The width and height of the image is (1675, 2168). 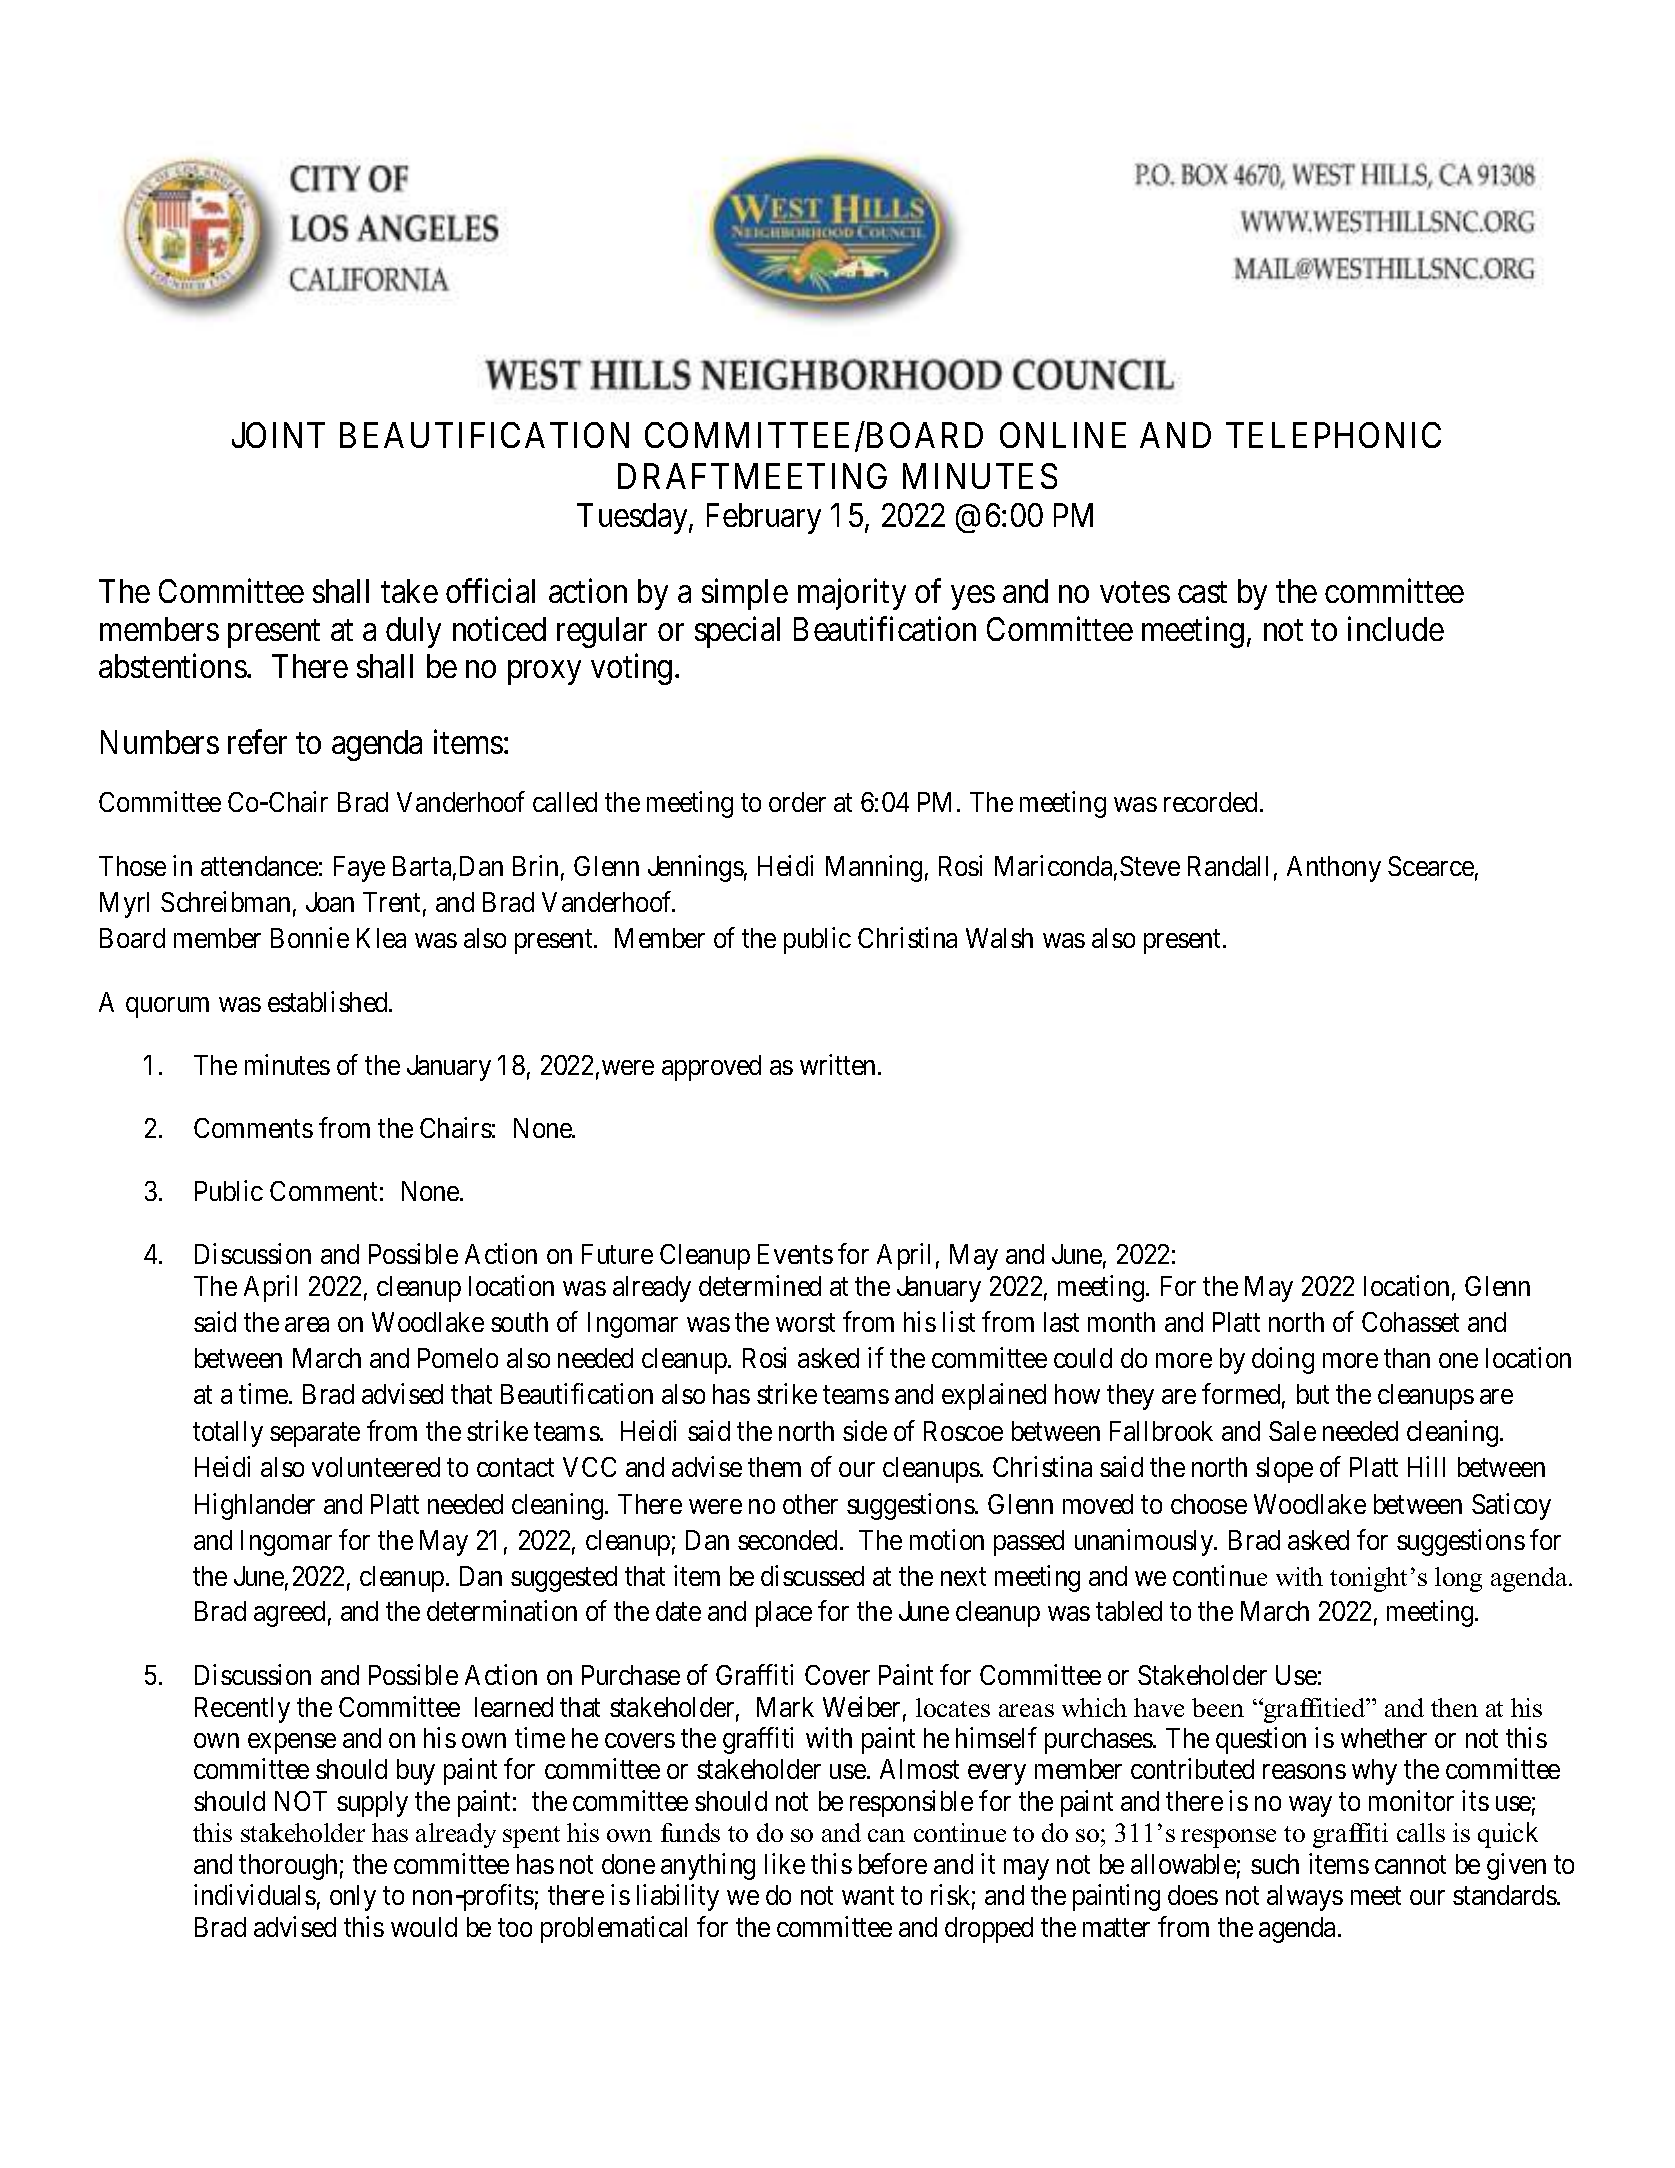 What do you see at coordinates (1333, 435) in the image?
I see `TELEPHONIC` at bounding box center [1333, 435].
